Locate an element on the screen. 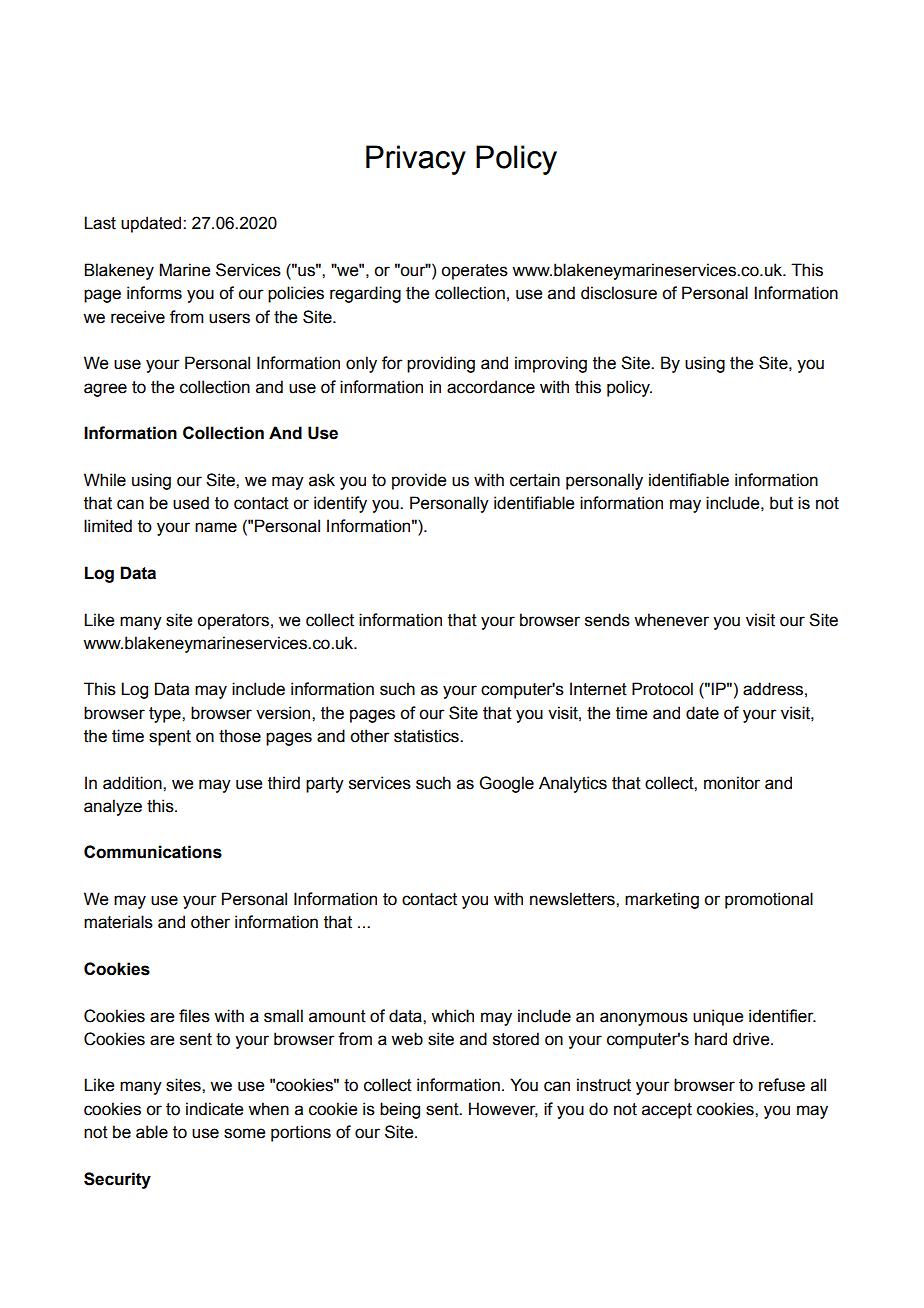  Last is located at coordinates (100, 223).
